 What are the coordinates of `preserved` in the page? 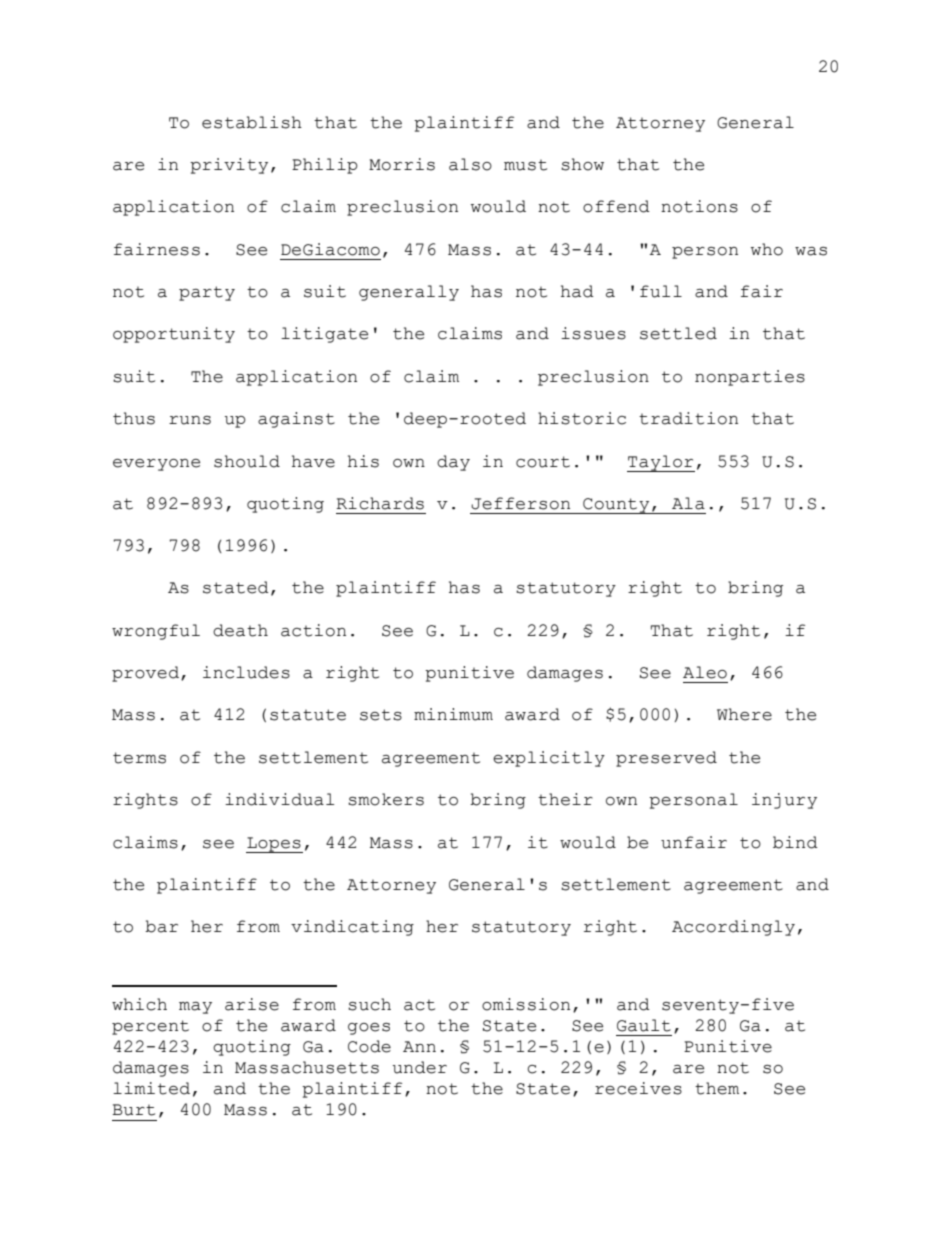 It's located at (666, 759).
